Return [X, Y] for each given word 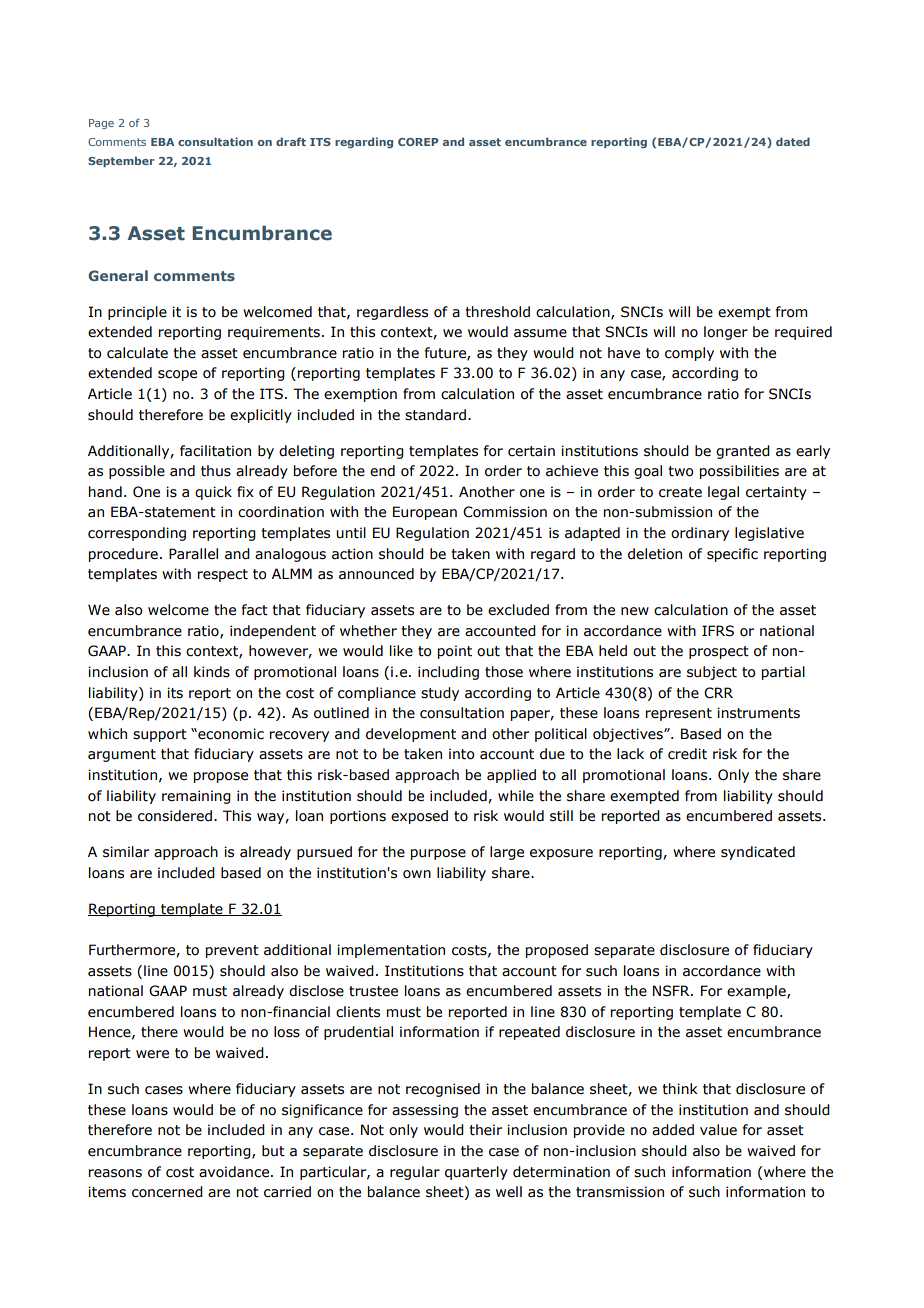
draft [291, 141]
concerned [167, 1192]
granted [743, 452]
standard [435, 415]
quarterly [476, 1173]
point [455, 652]
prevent [232, 951]
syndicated [758, 853]
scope [177, 375]
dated [793, 141]
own [417, 874]
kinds [212, 672]
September [121, 161]
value [718, 1130]
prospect [719, 652]
